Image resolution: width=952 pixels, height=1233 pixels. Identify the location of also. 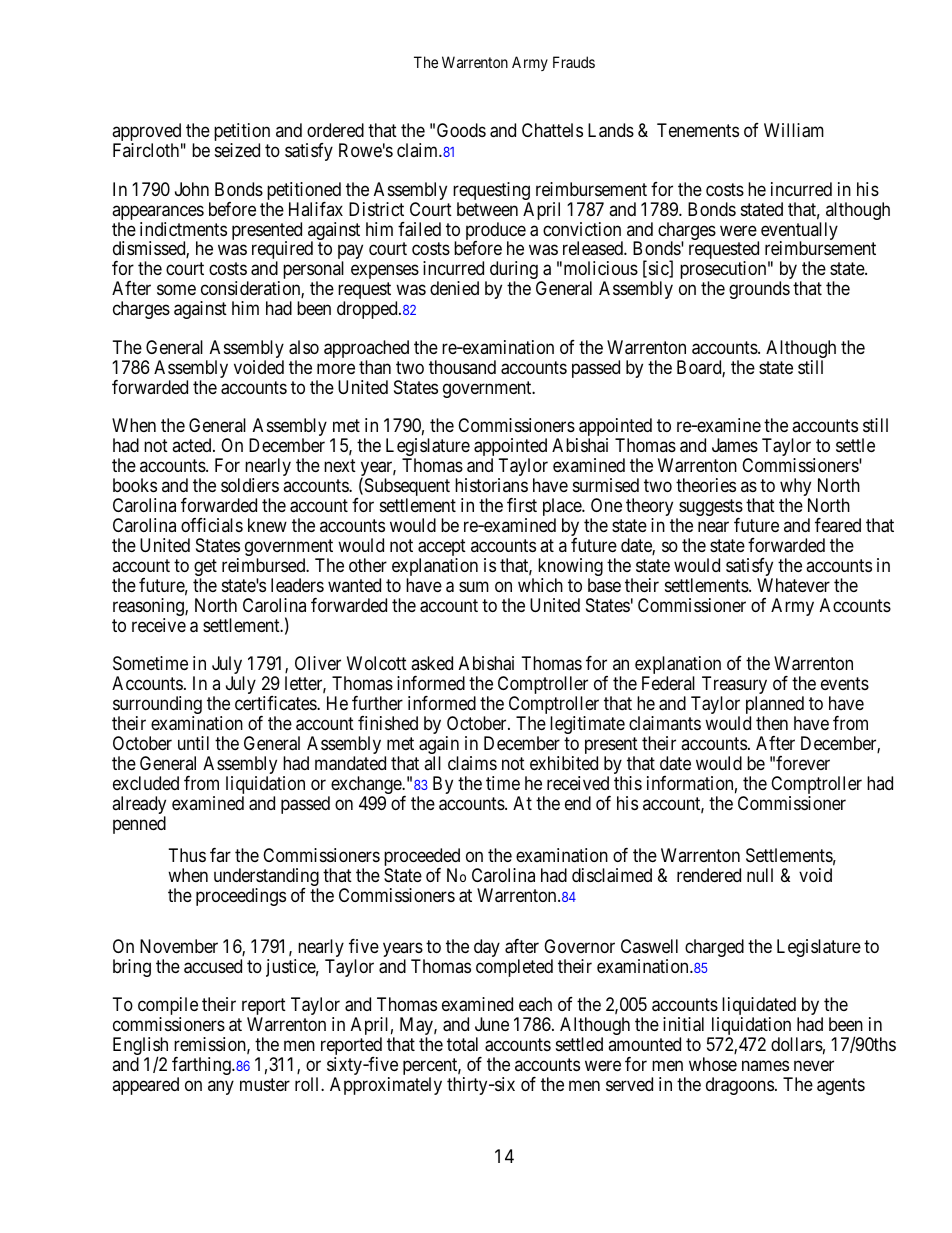
(304, 347).
